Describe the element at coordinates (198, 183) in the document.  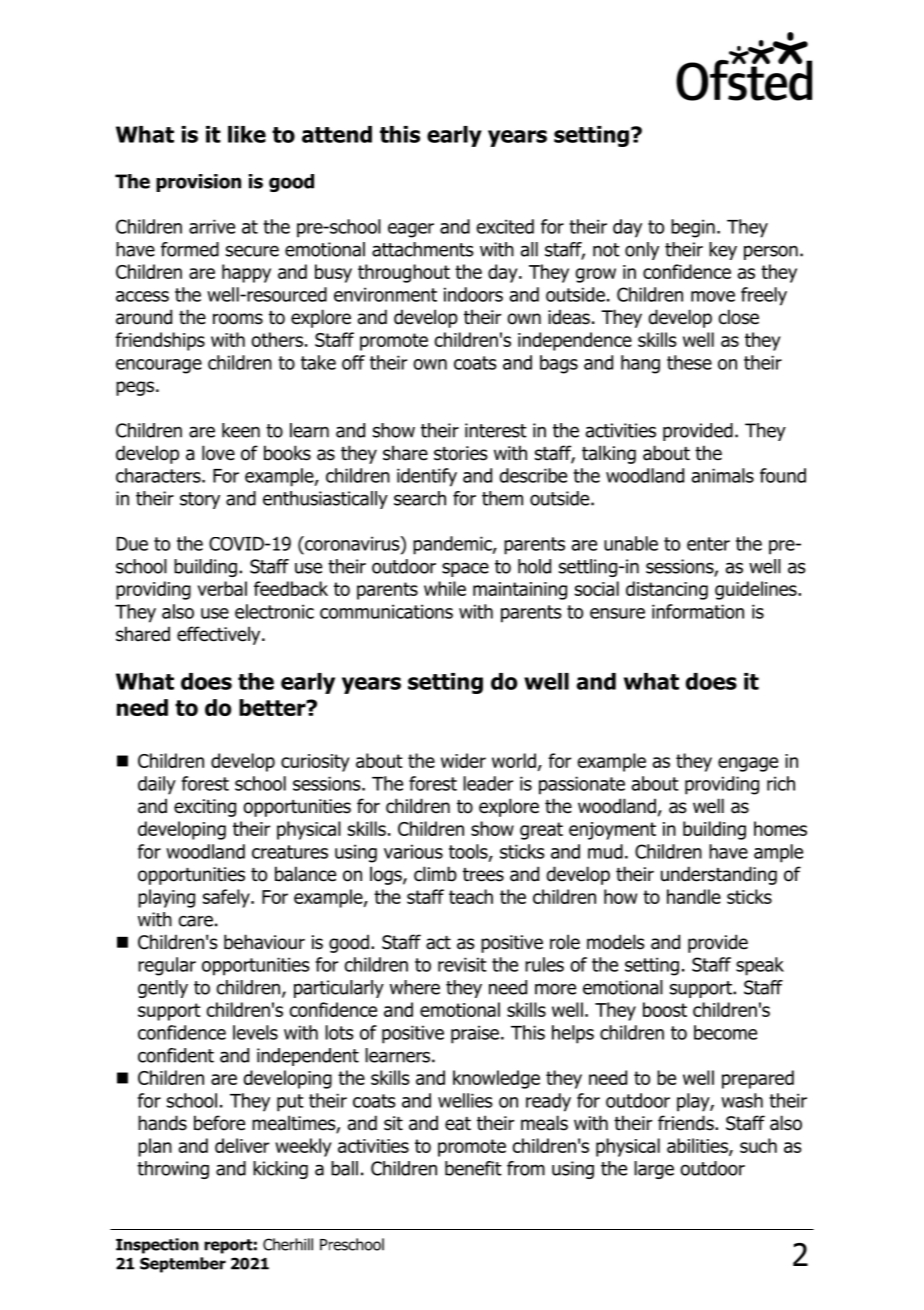
I see `provision` at that location.
